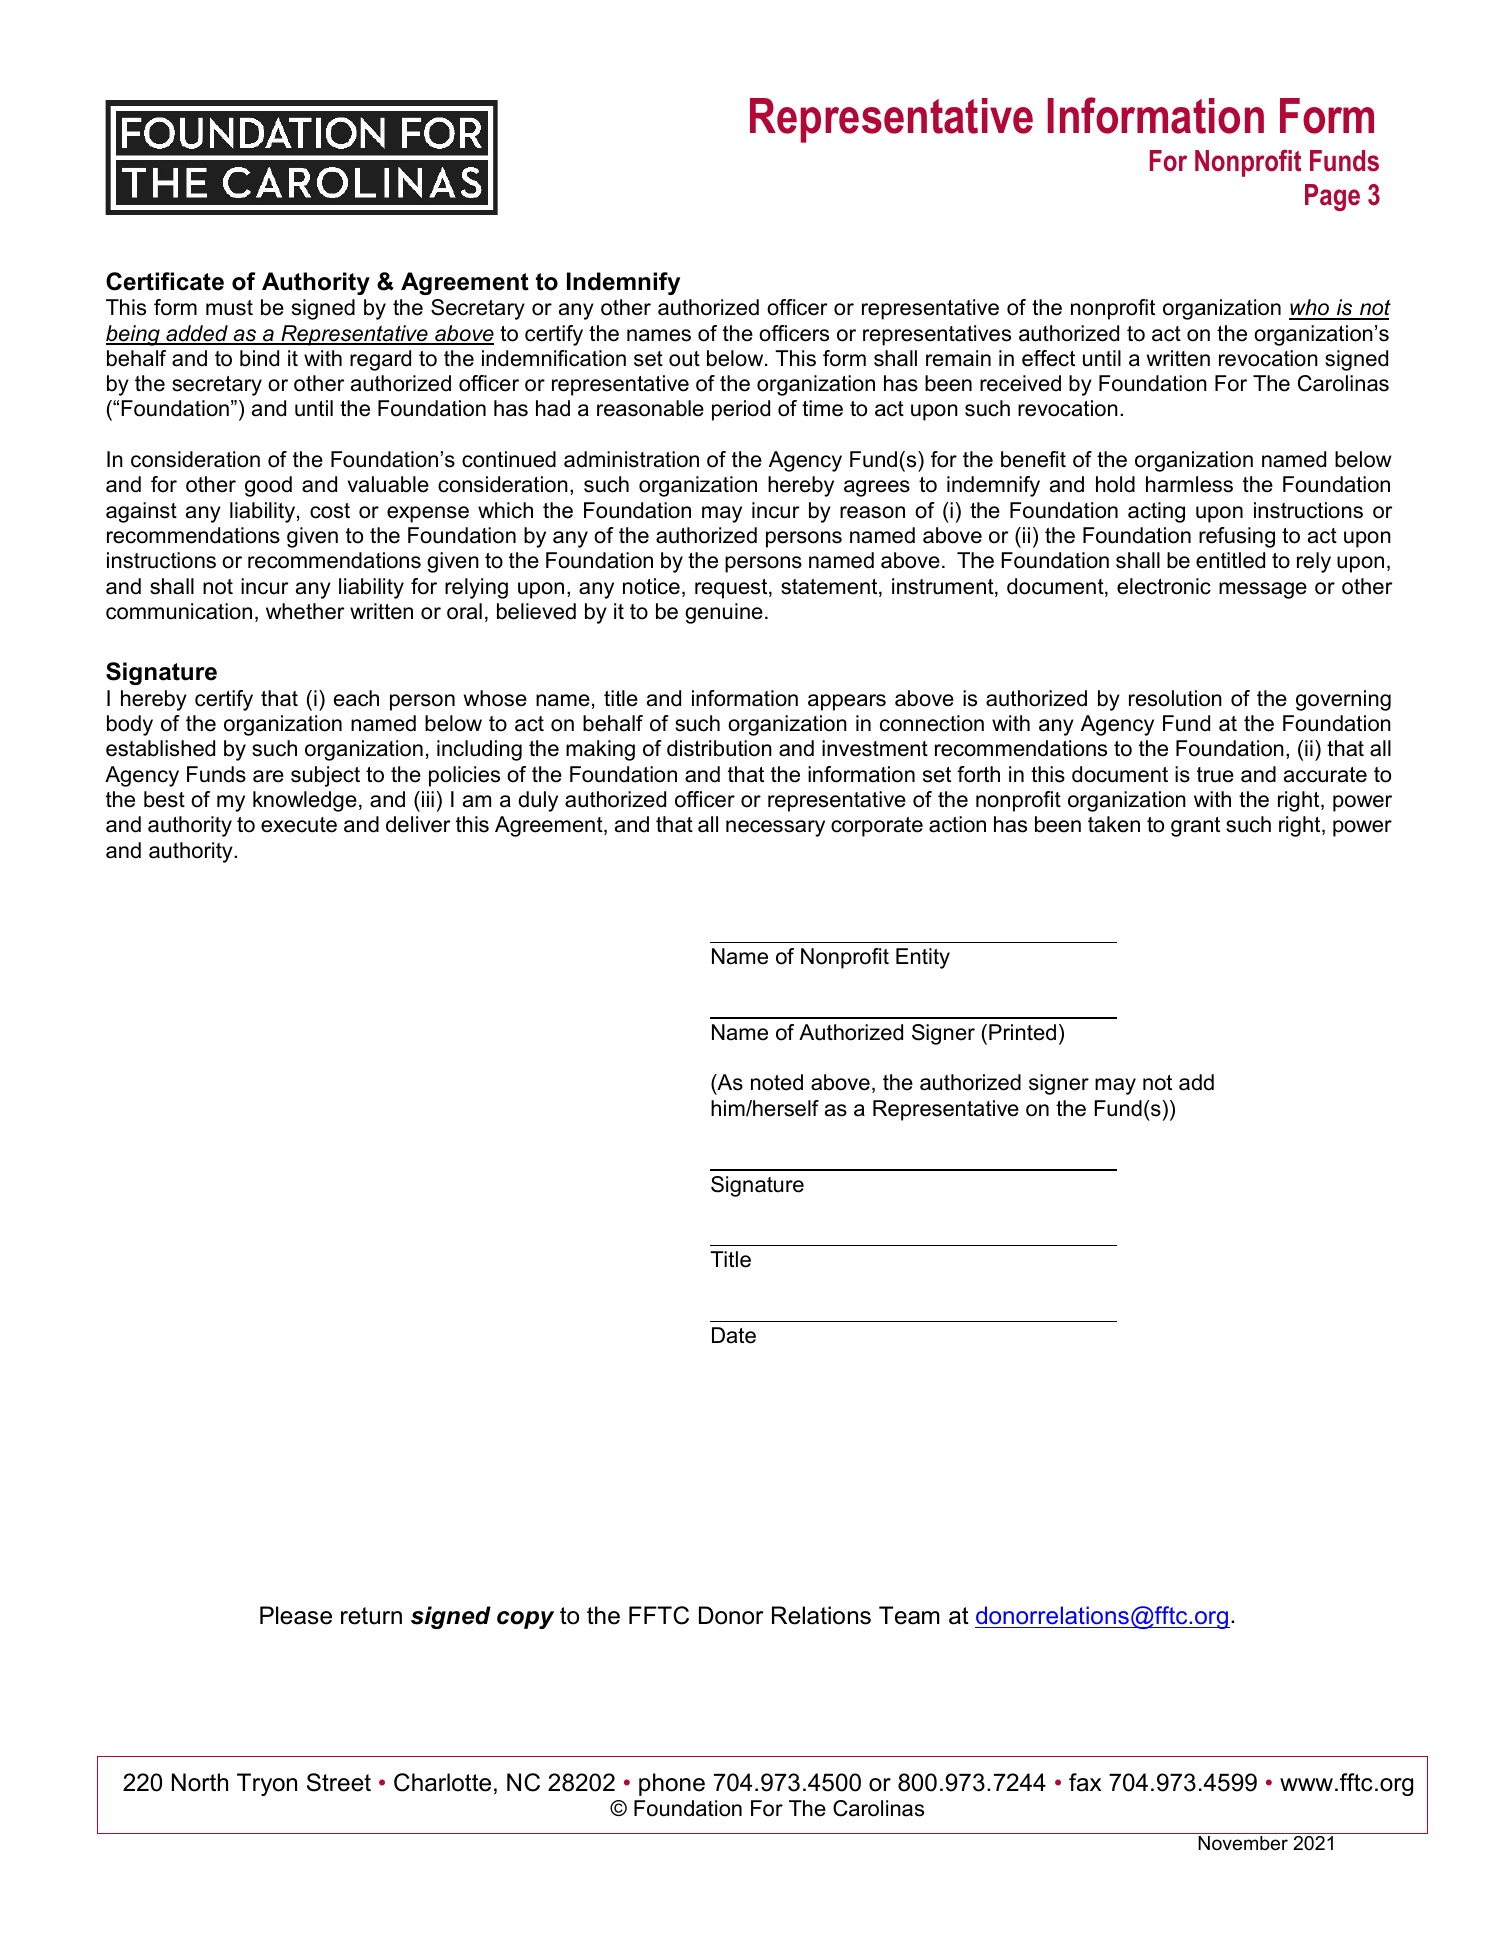  I want to click on Tryon, so click(267, 1784).
